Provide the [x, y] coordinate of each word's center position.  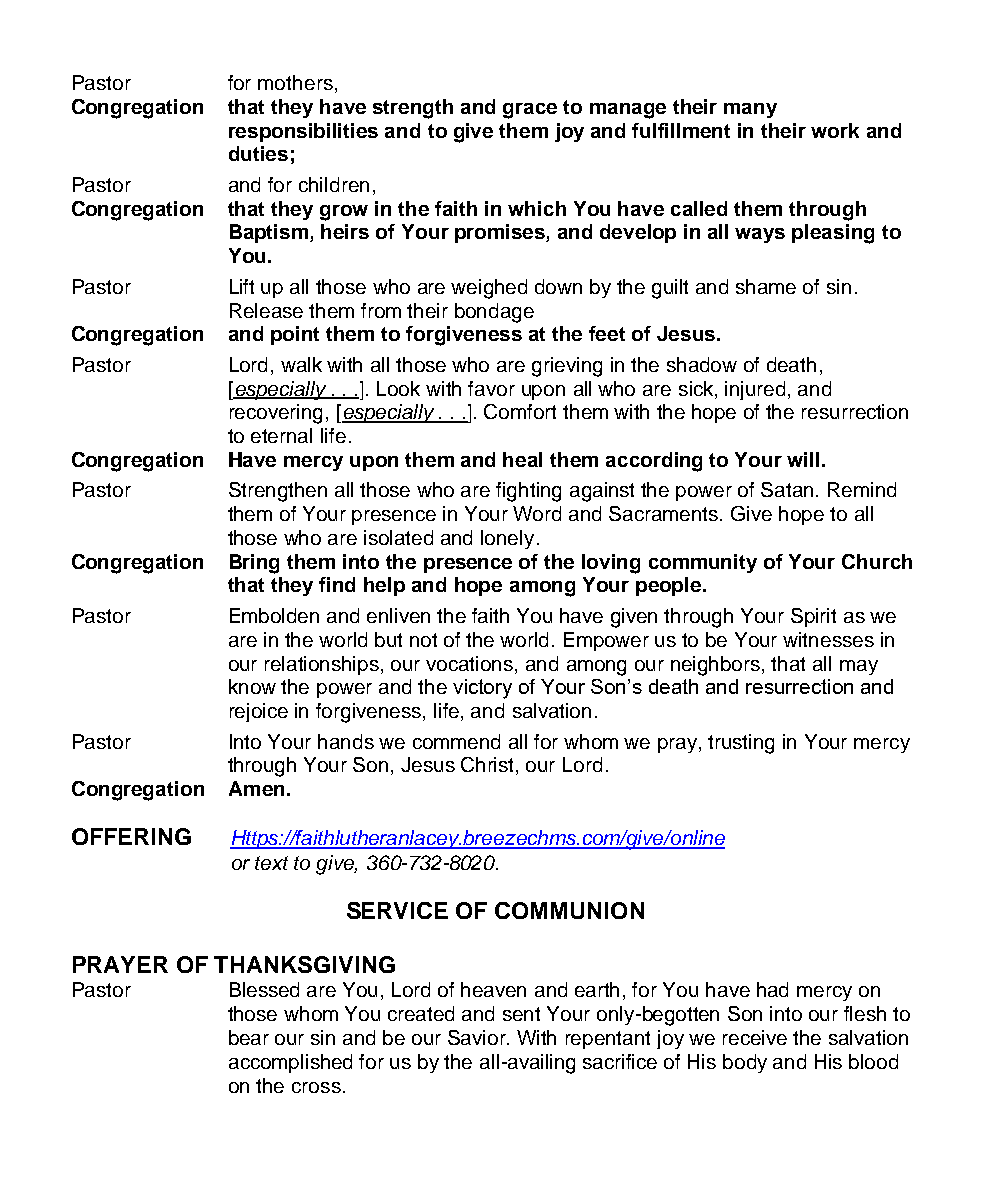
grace [530, 111]
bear [249, 1037]
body [745, 1063]
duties [258, 153]
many [750, 110]
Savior [478, 1037]
